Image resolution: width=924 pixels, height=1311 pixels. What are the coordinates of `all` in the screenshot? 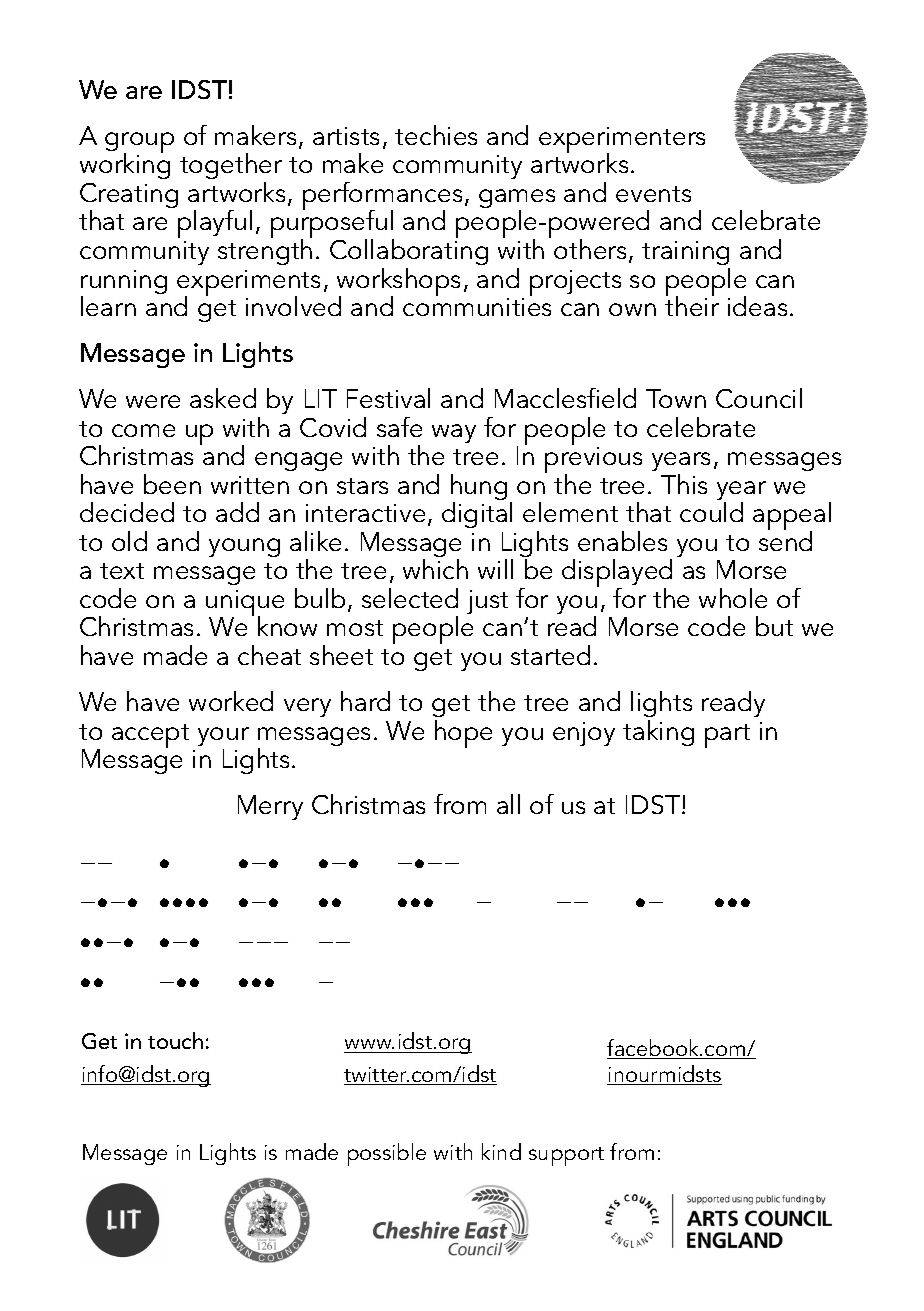 It's located at (508, 804).
